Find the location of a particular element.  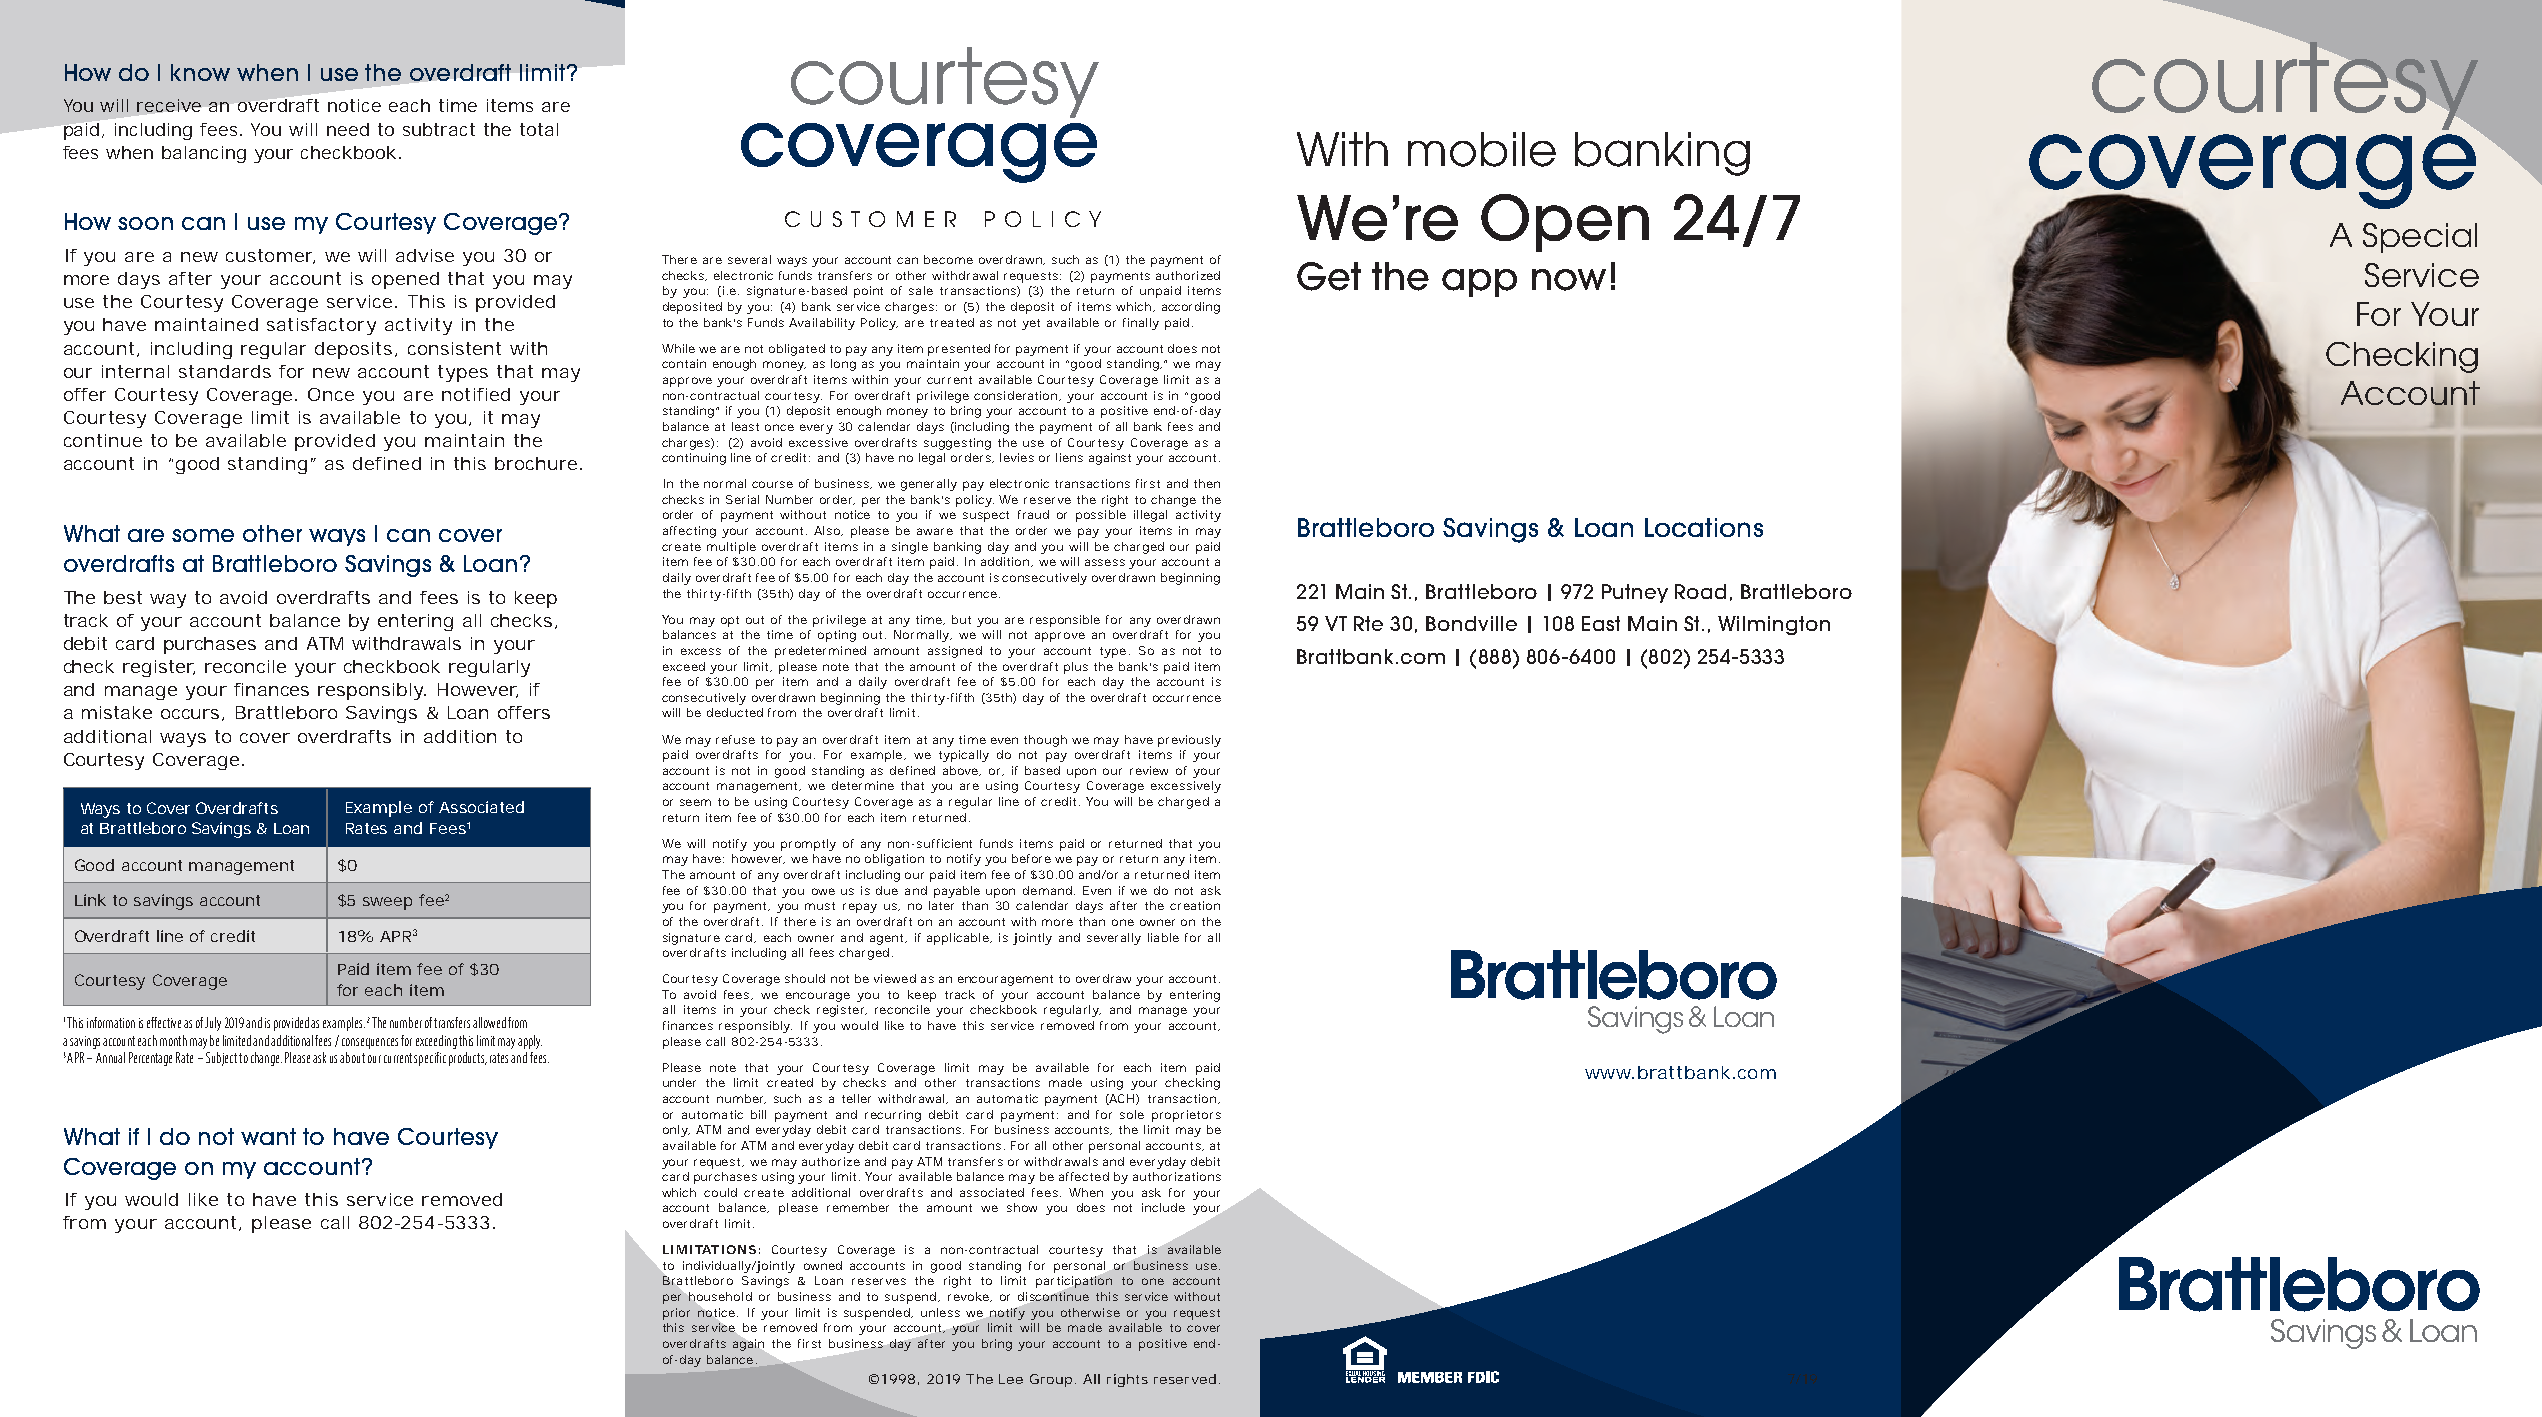

prior is located at coordinates (676, 1314).
